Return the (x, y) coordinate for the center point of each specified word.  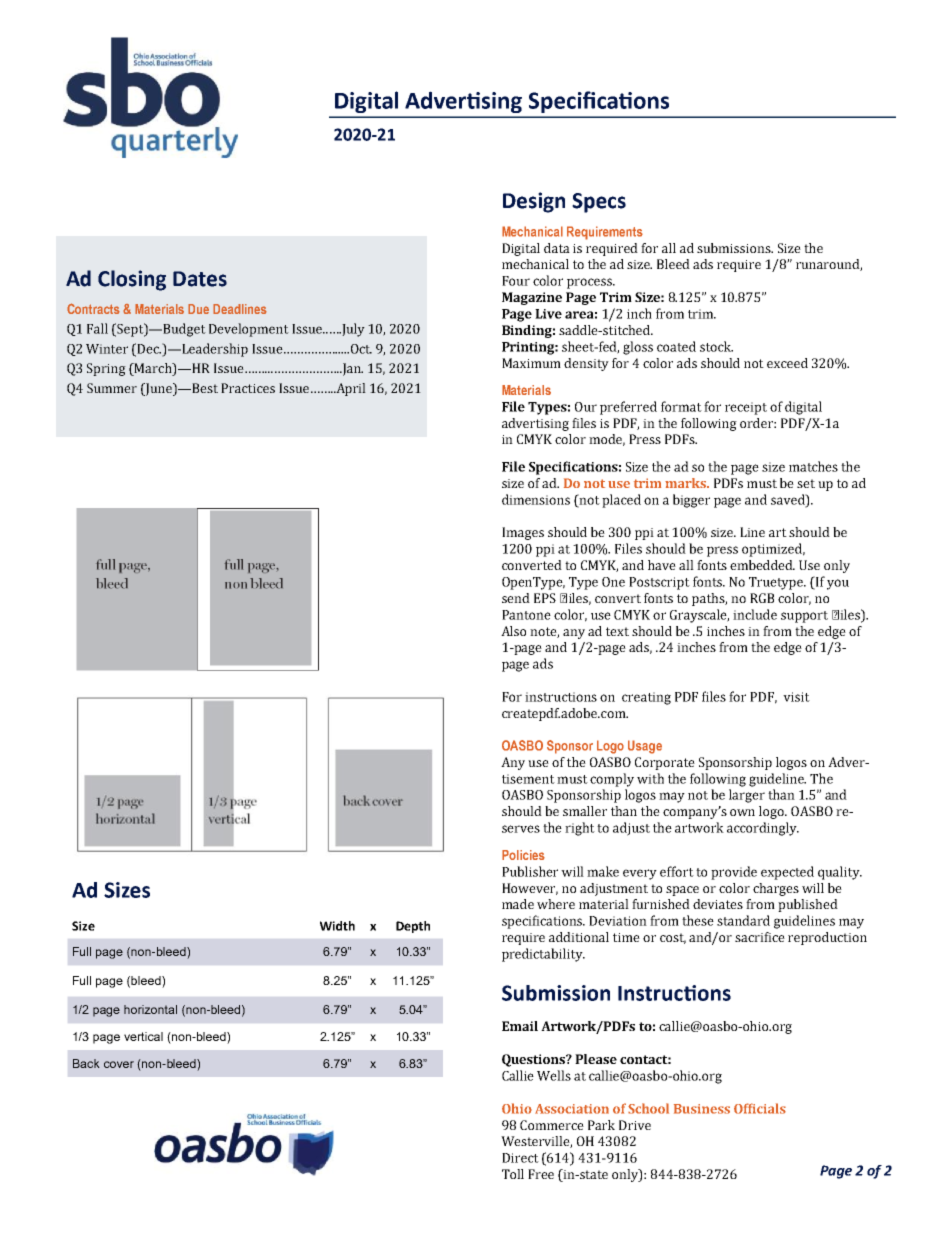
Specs (599, 203)
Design (534, 202)
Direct (520, 1158)
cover (119, 1064)
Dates (200, 279)
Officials (760, 1108)
